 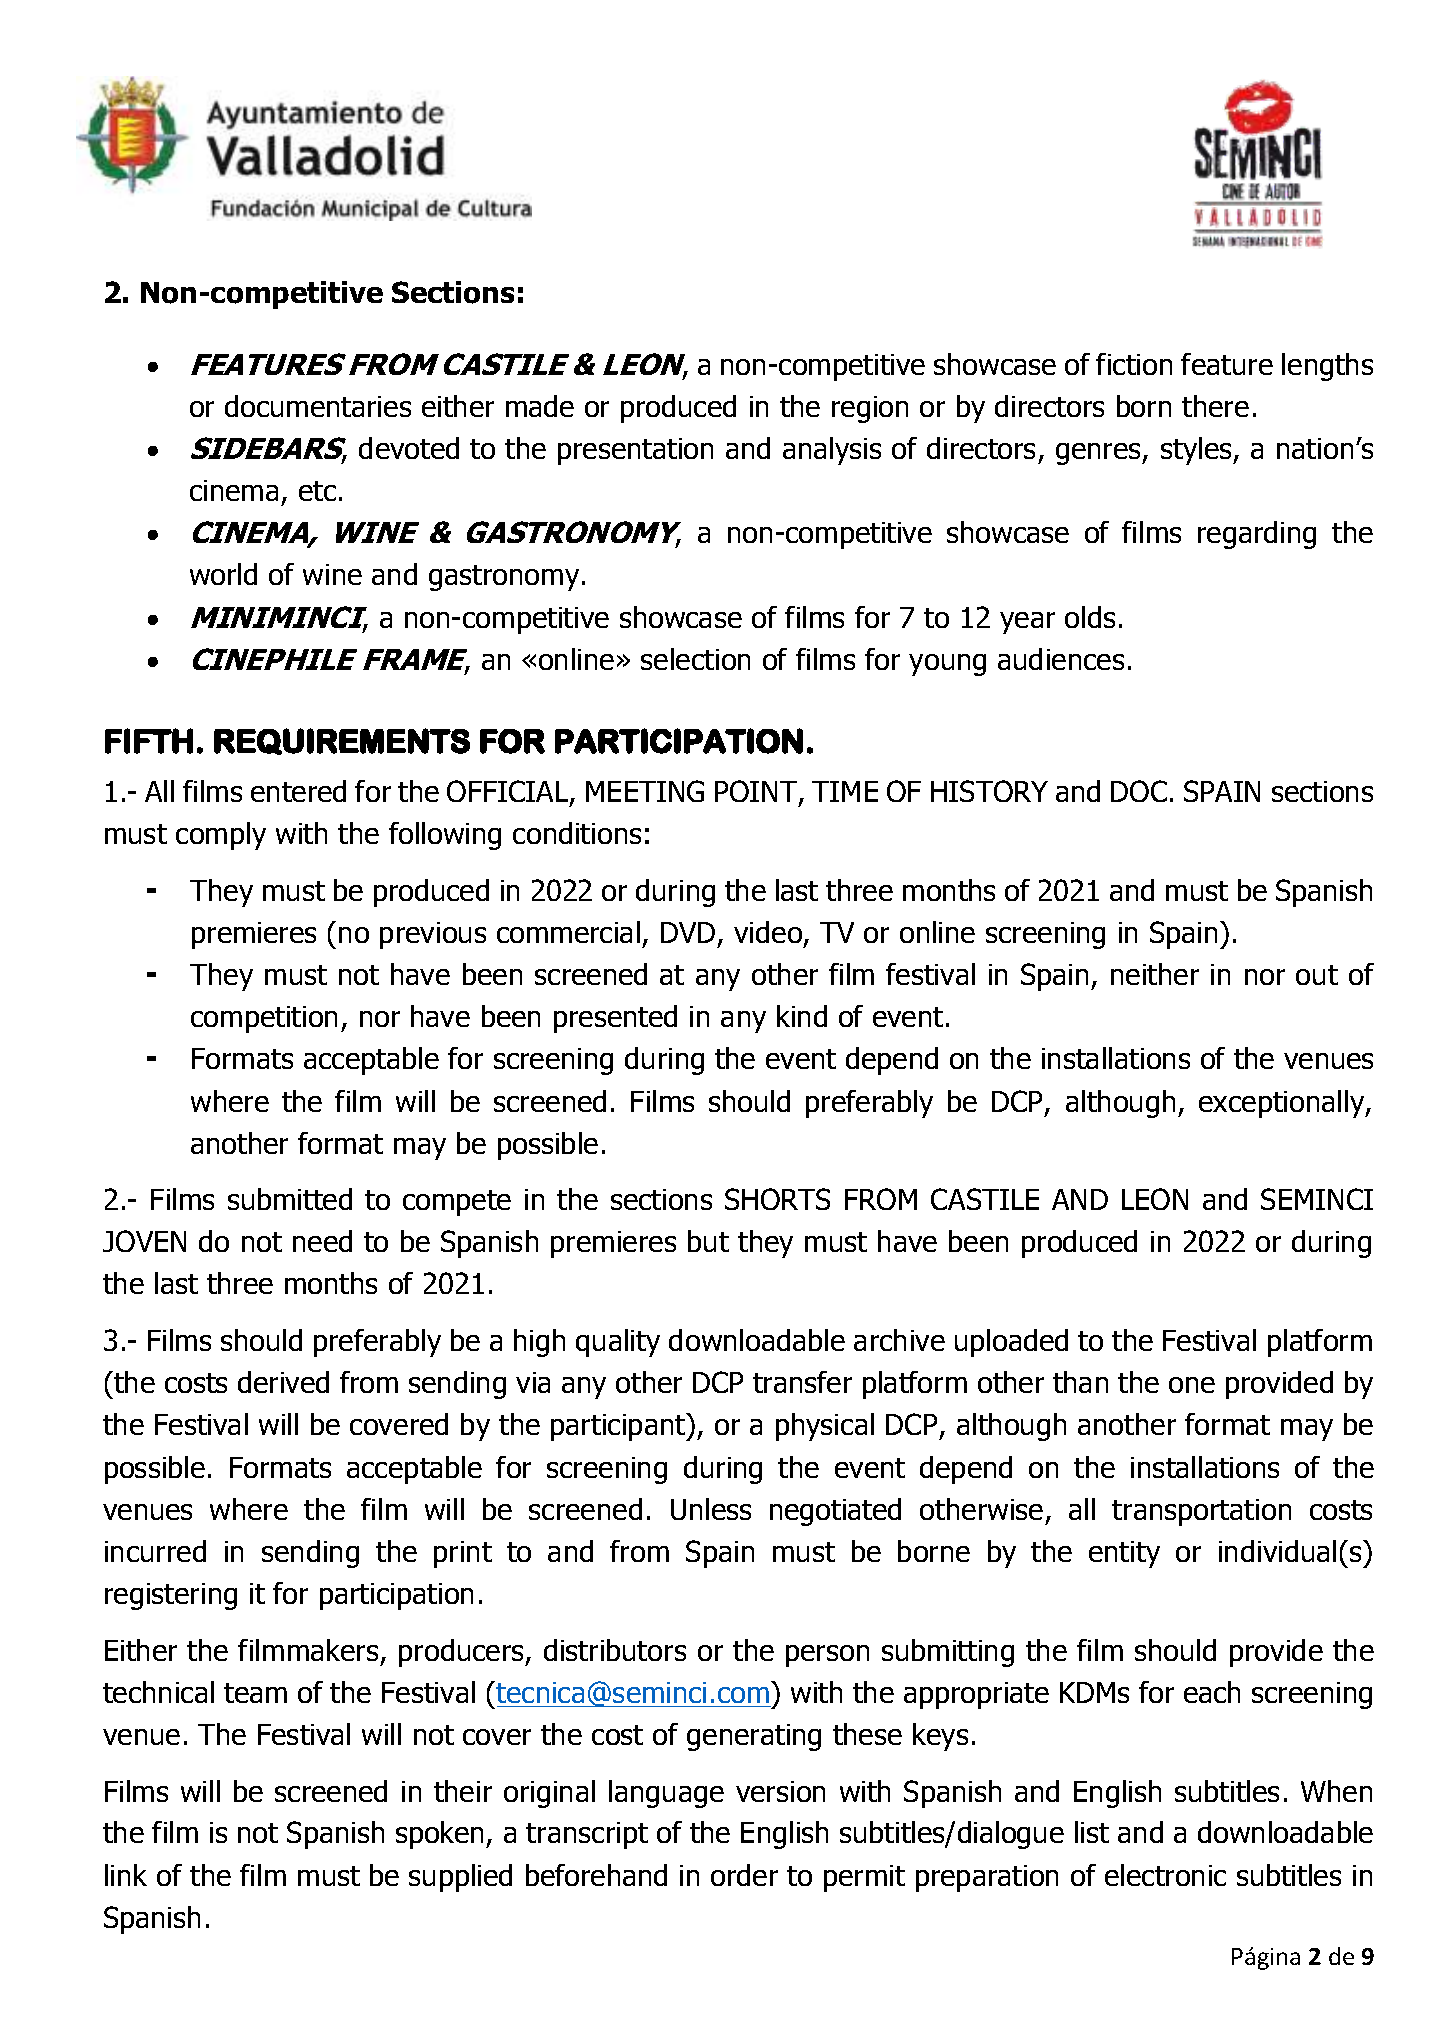 What do you see at coordinates (318, 406) in the page?
I see `documentaries` at bounding box center [318, 406].
